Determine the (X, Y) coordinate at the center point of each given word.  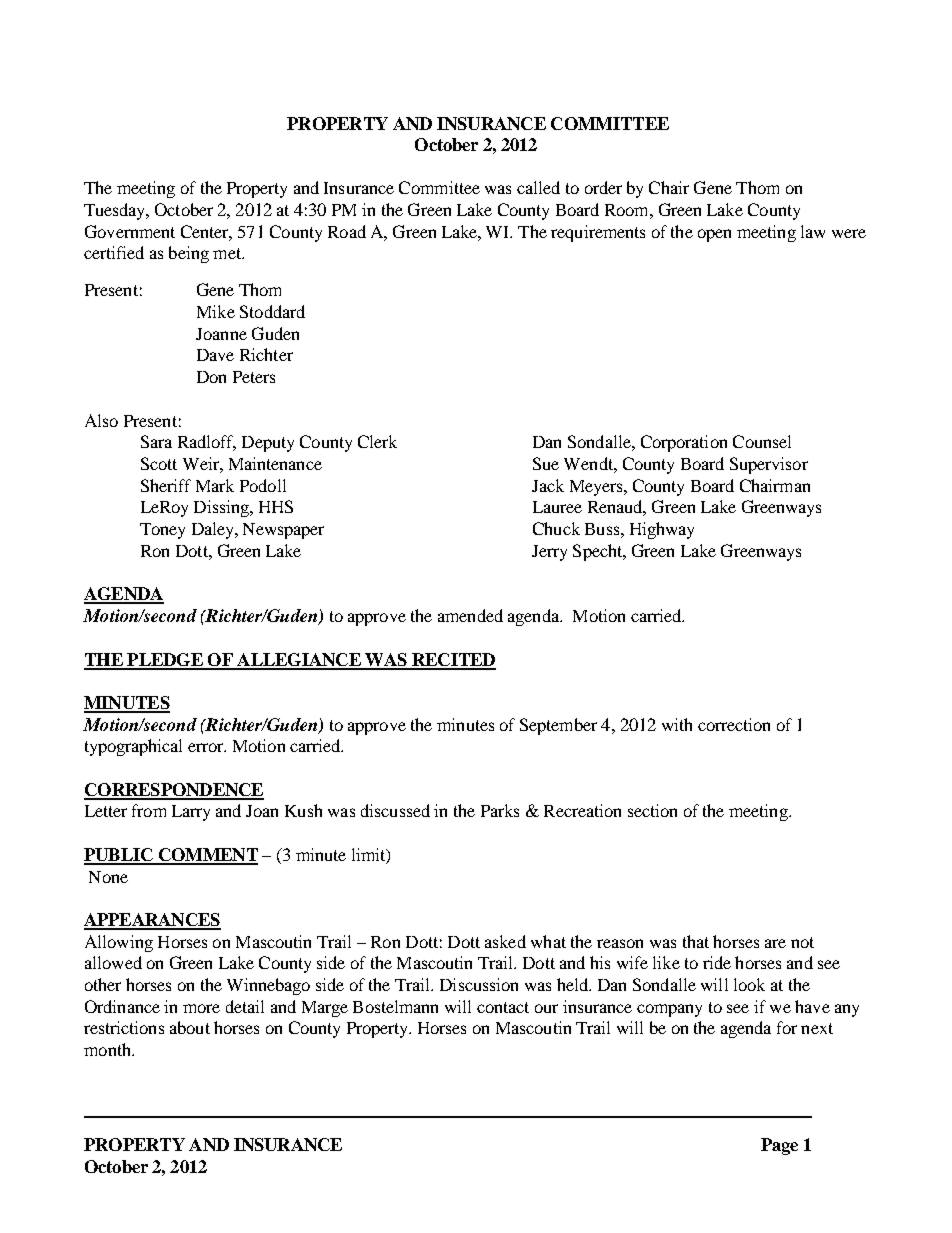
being (189, 254)
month (108, 1049)
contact (503, 1007)
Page (779, 1146)
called (538, 187)
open (714, 235)
